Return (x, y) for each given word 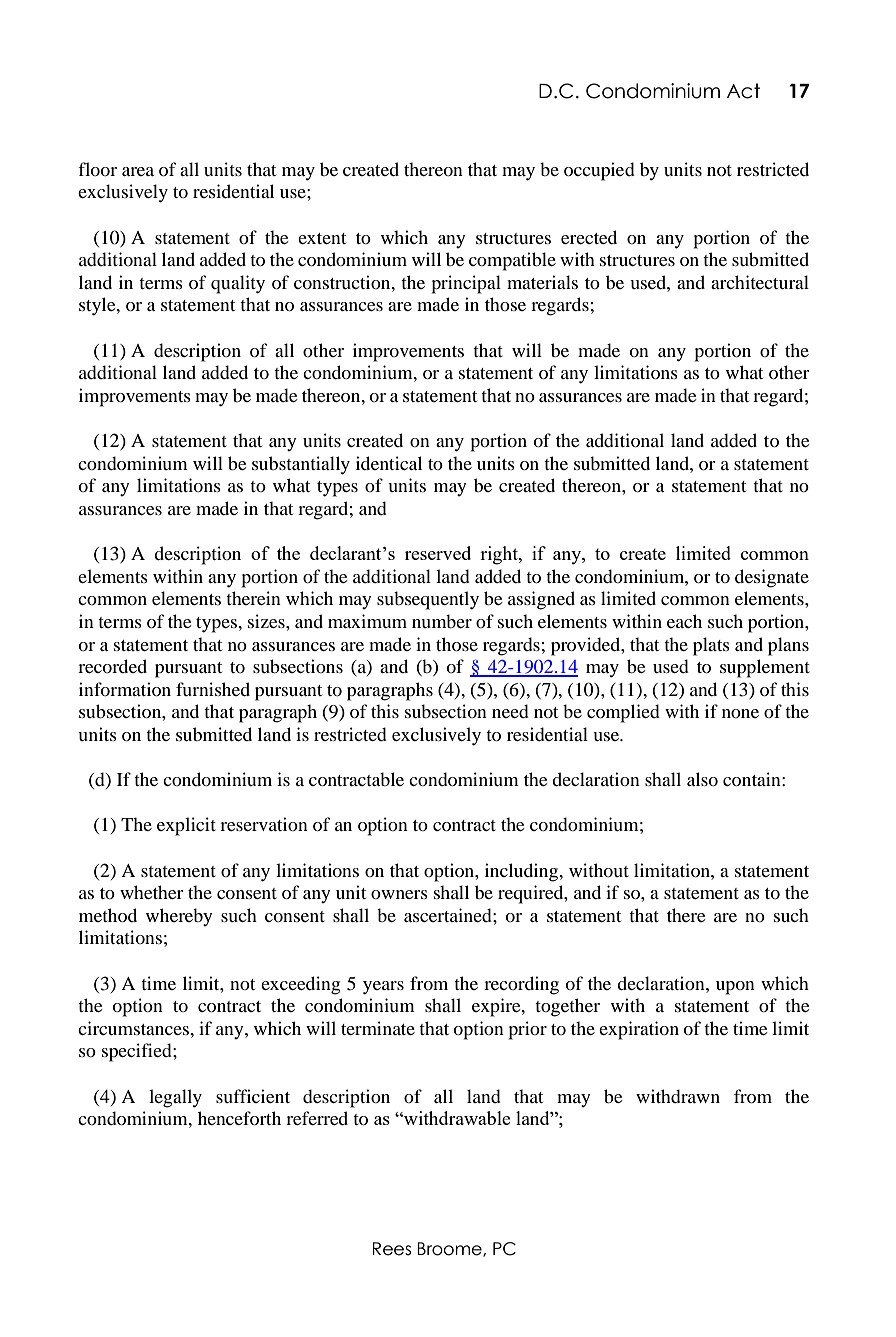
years (383, 988)
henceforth (239, 1118)
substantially (301, 465)
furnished (213, 689)
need (510, 711)
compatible (512, 261)
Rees (392, 1249)
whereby (179, 917)
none (740, 713)
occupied (599, 171)
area (138, 171)
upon (735, 988)
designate (772, 578)
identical (389, 463)
